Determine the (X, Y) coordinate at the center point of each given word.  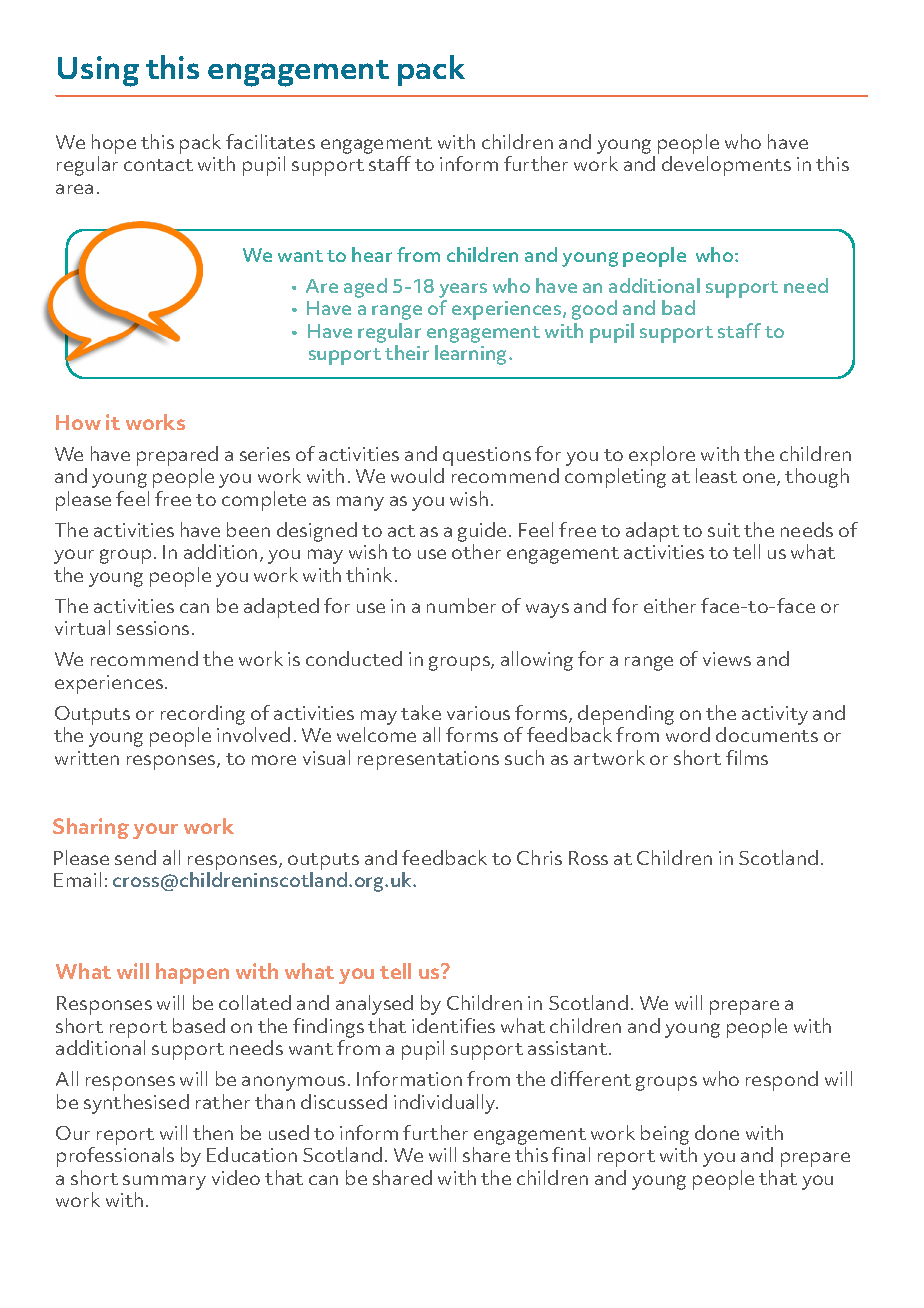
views (727, 659)
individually (446, 1104)
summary (164, 1182)
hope (114, 144)
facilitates (270, 141)
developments (726, 166)
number (461, 605)
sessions (153, 628)
